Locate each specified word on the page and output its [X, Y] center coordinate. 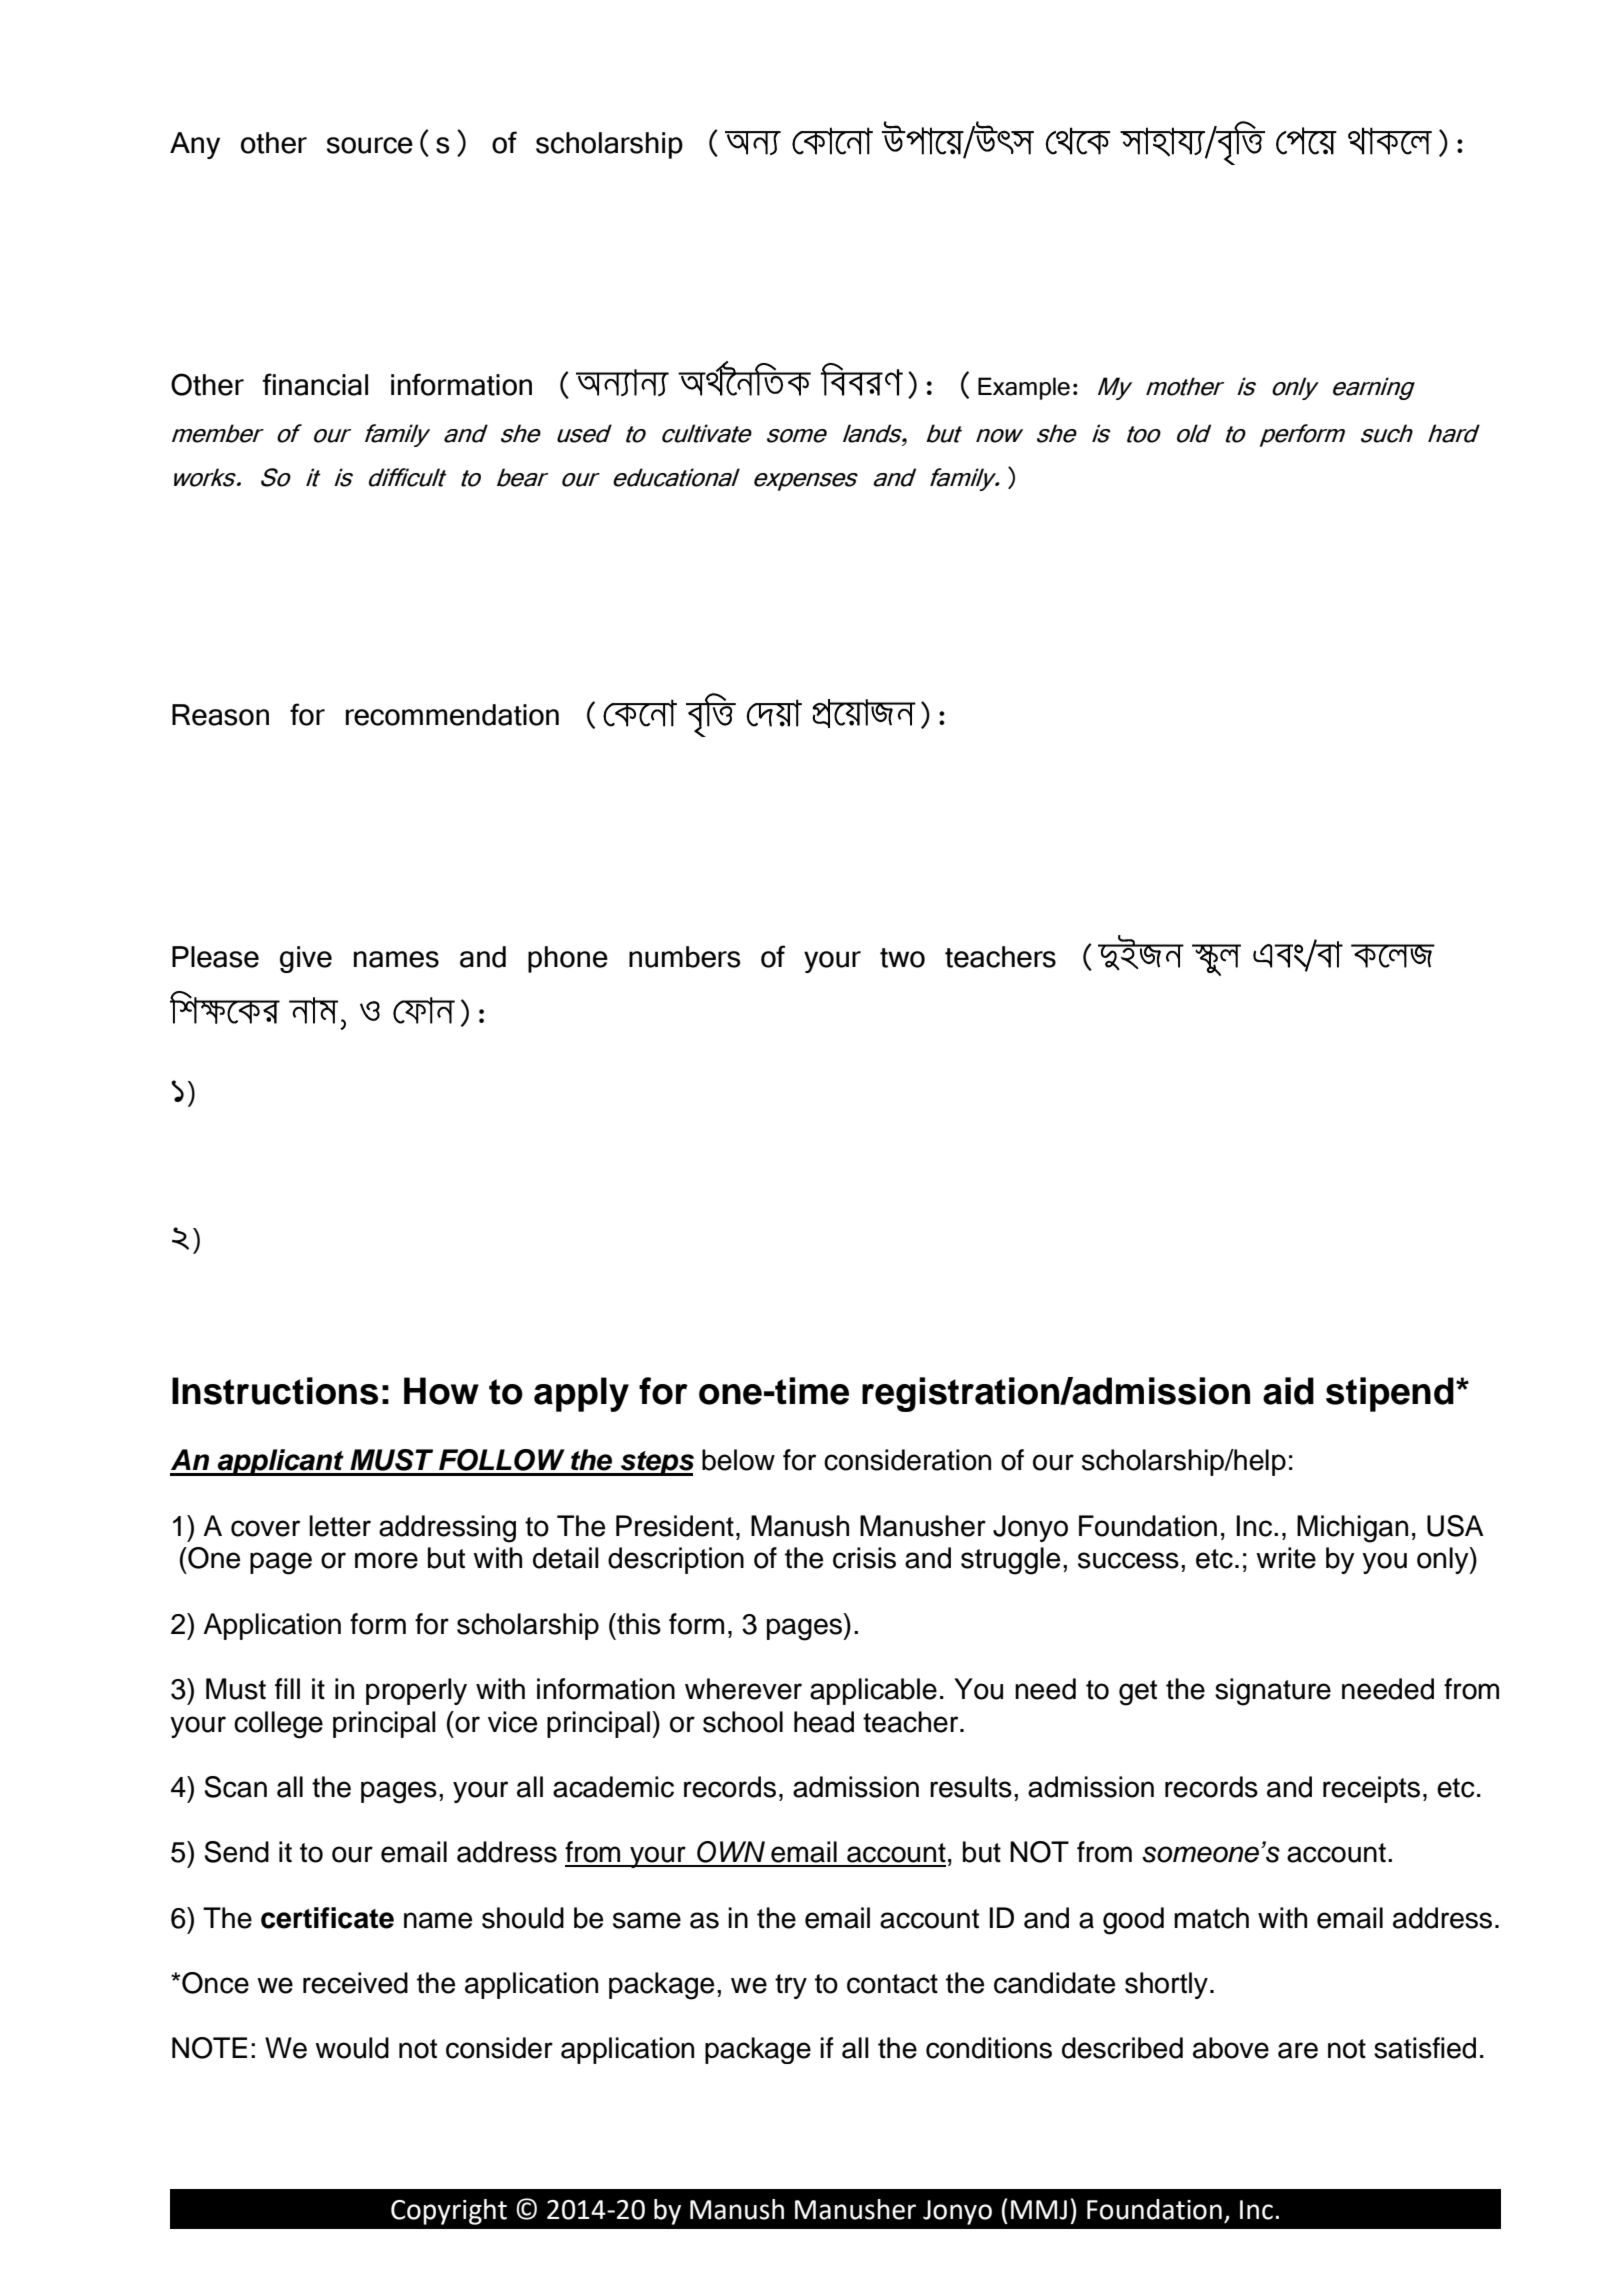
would [352, 2048]
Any [195, 145]
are [1298, 2050]
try [791, 1986]
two [902, 958]
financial [315, 384]
